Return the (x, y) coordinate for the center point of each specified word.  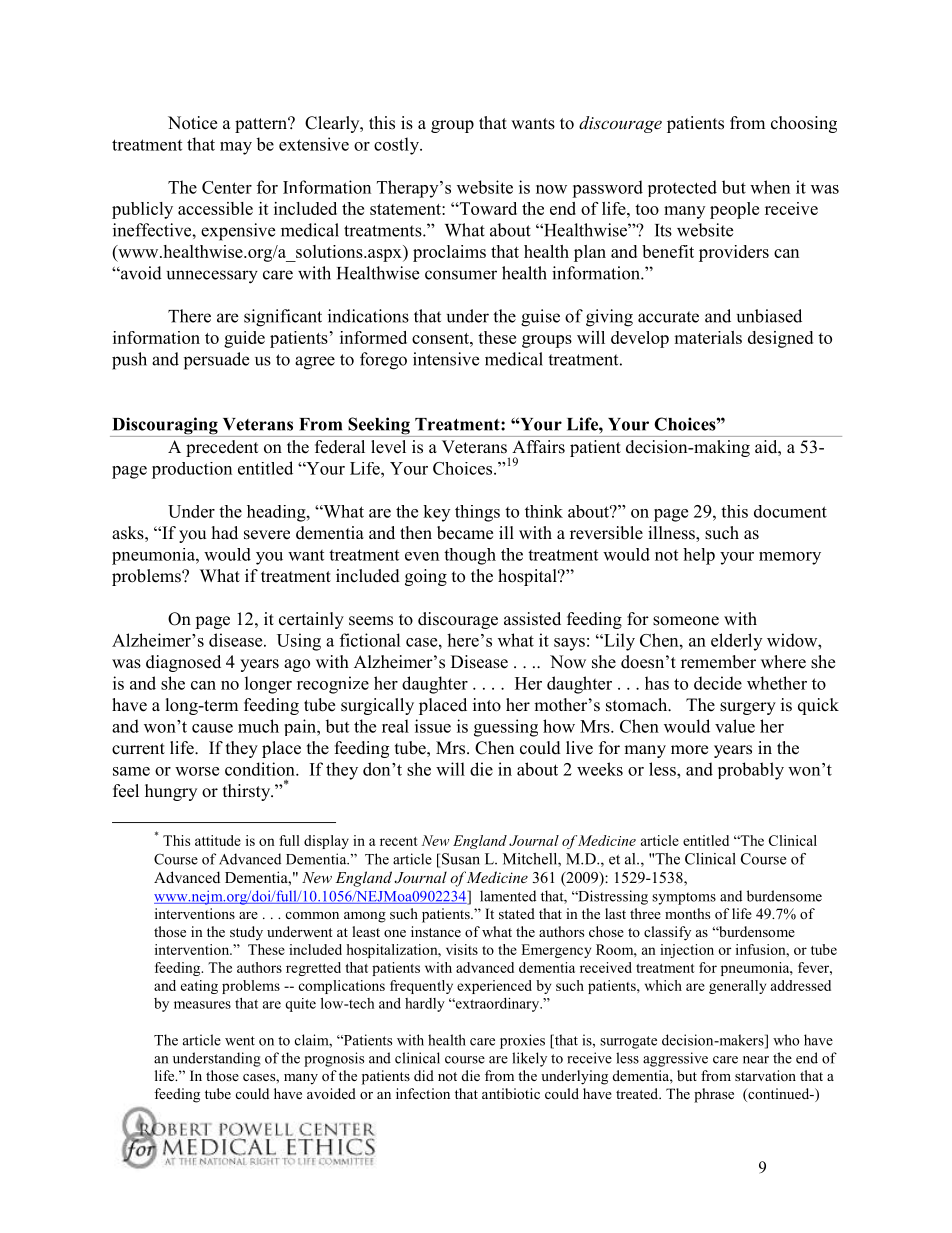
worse (197, 771)
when (770, 187)
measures (202, 1005)
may (236, 148)
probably (751, 771)
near (756, 1060)
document (790, 511)
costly (397, 146)
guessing (506, 728)
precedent (222, 448)
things (477, 513)
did (424, 1075)
